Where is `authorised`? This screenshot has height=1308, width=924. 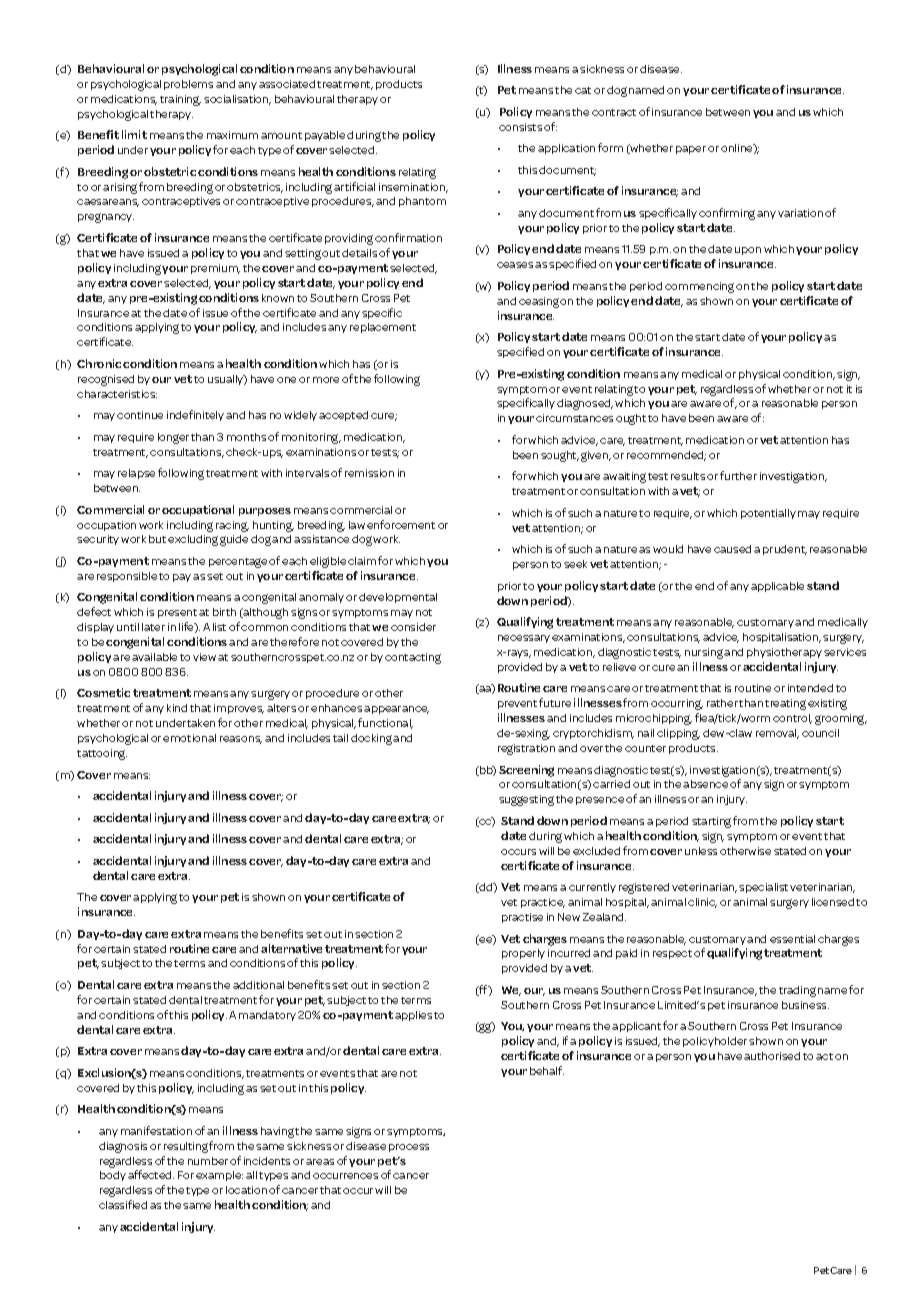 authorised is located at coordinates (772, 1056).
